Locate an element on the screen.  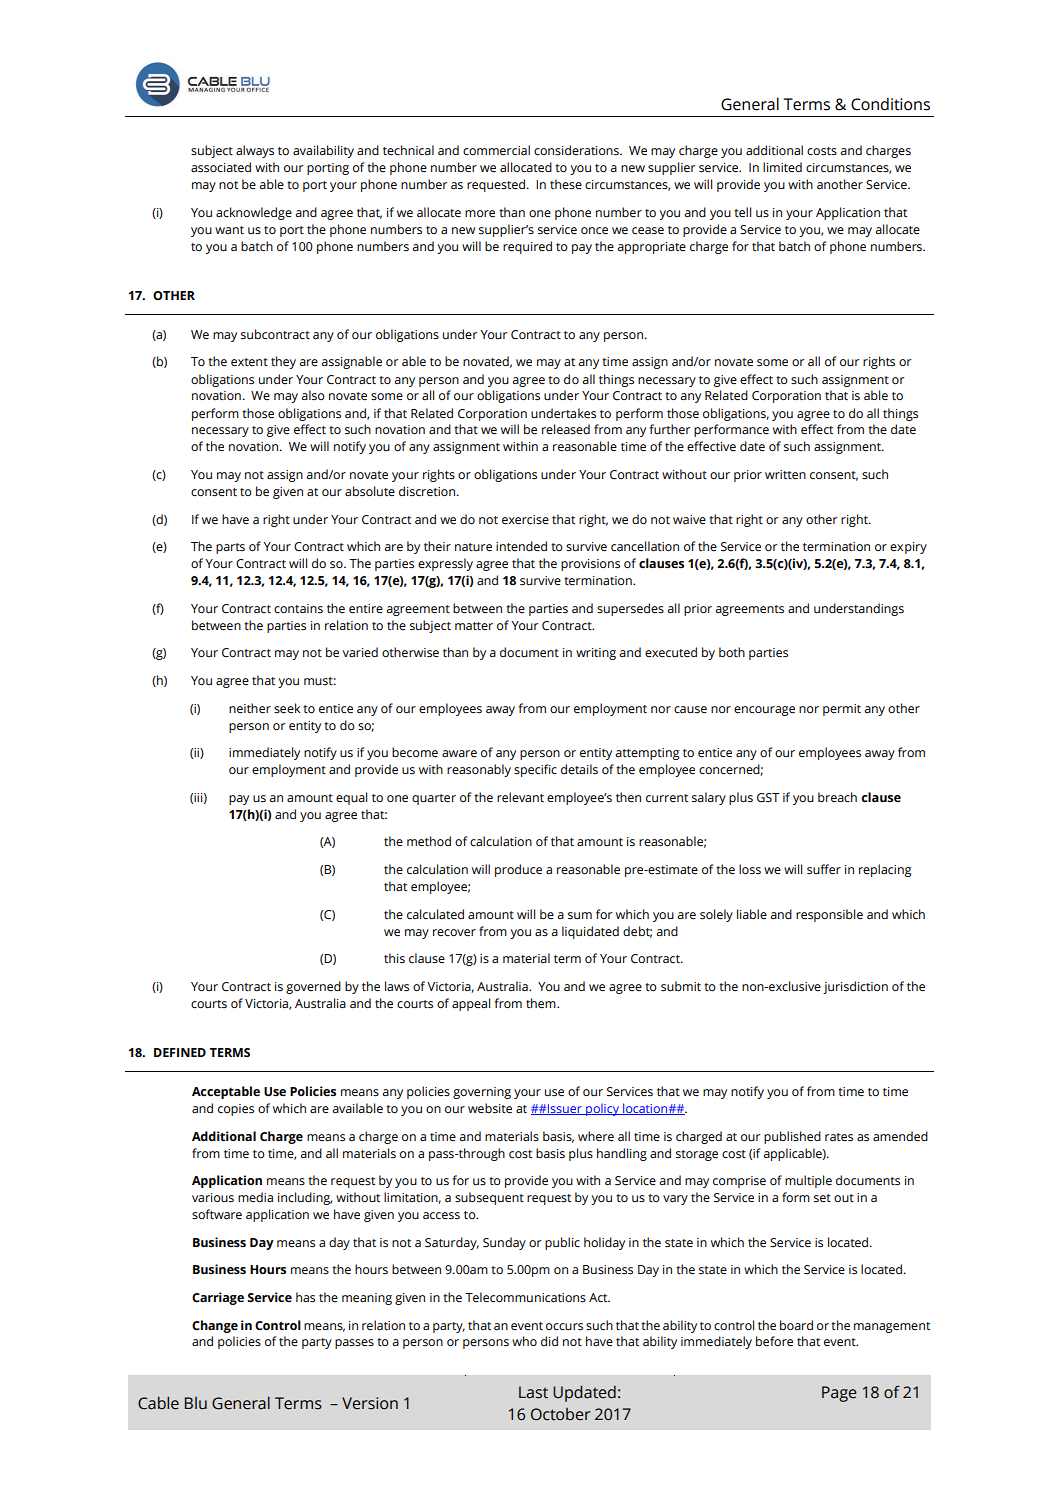
considerations is located at coordinates (577, 150).
